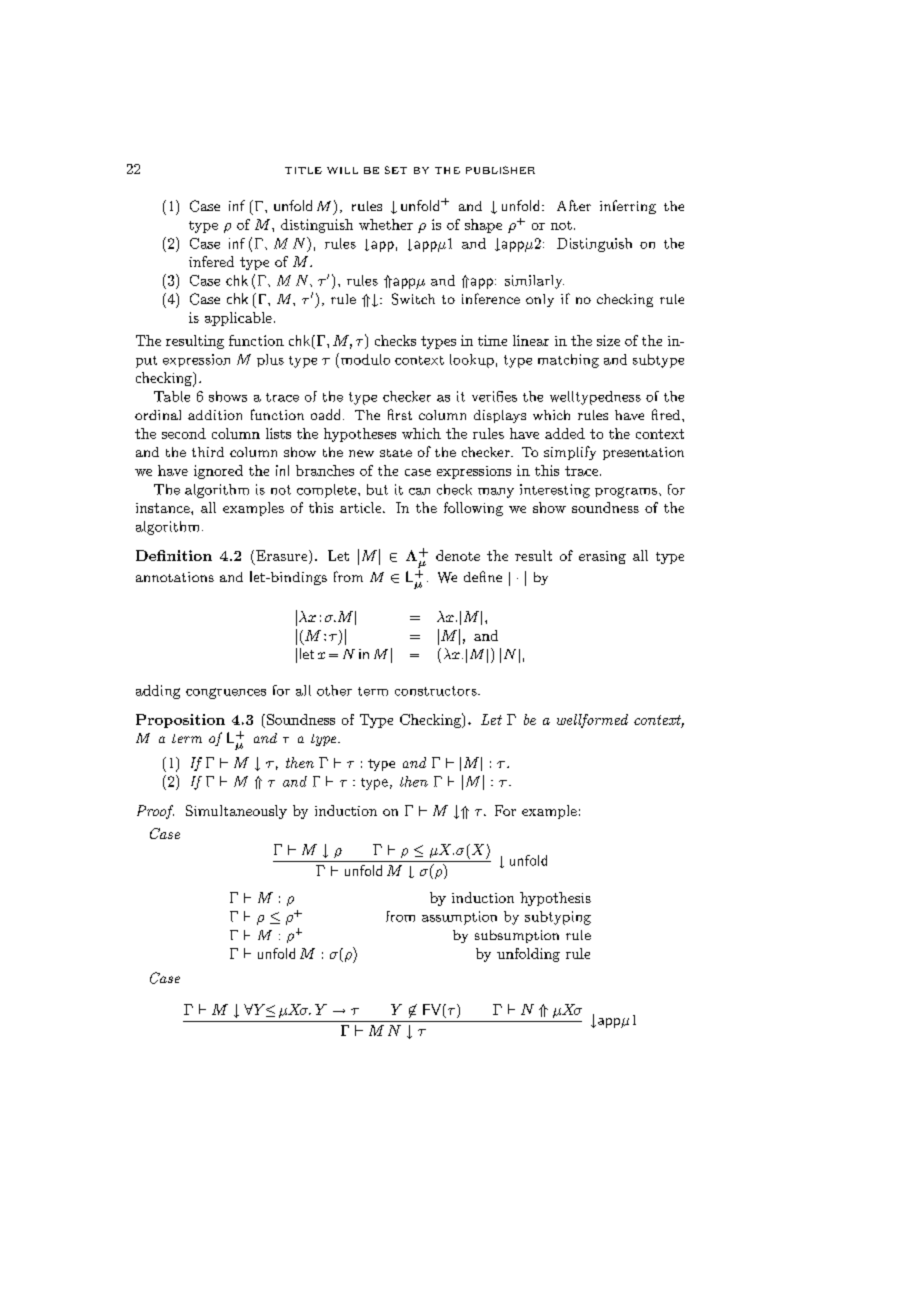 This screenshot has width=924, height=1308. Describe the element at coordinates (574, 205) in the screenshot. I see `After` at that location.
